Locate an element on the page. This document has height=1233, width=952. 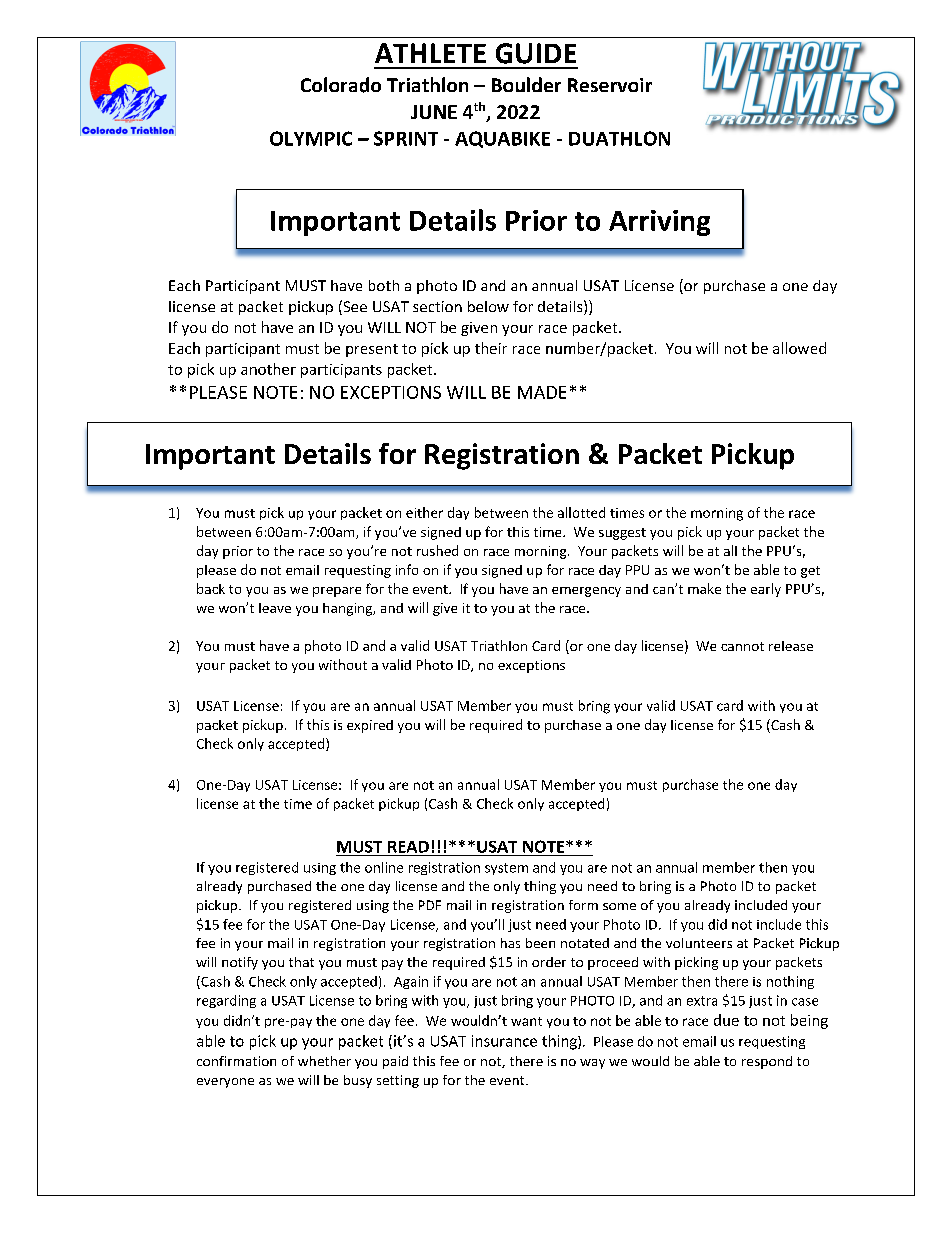
expired is located at coordinates (370, 726).
